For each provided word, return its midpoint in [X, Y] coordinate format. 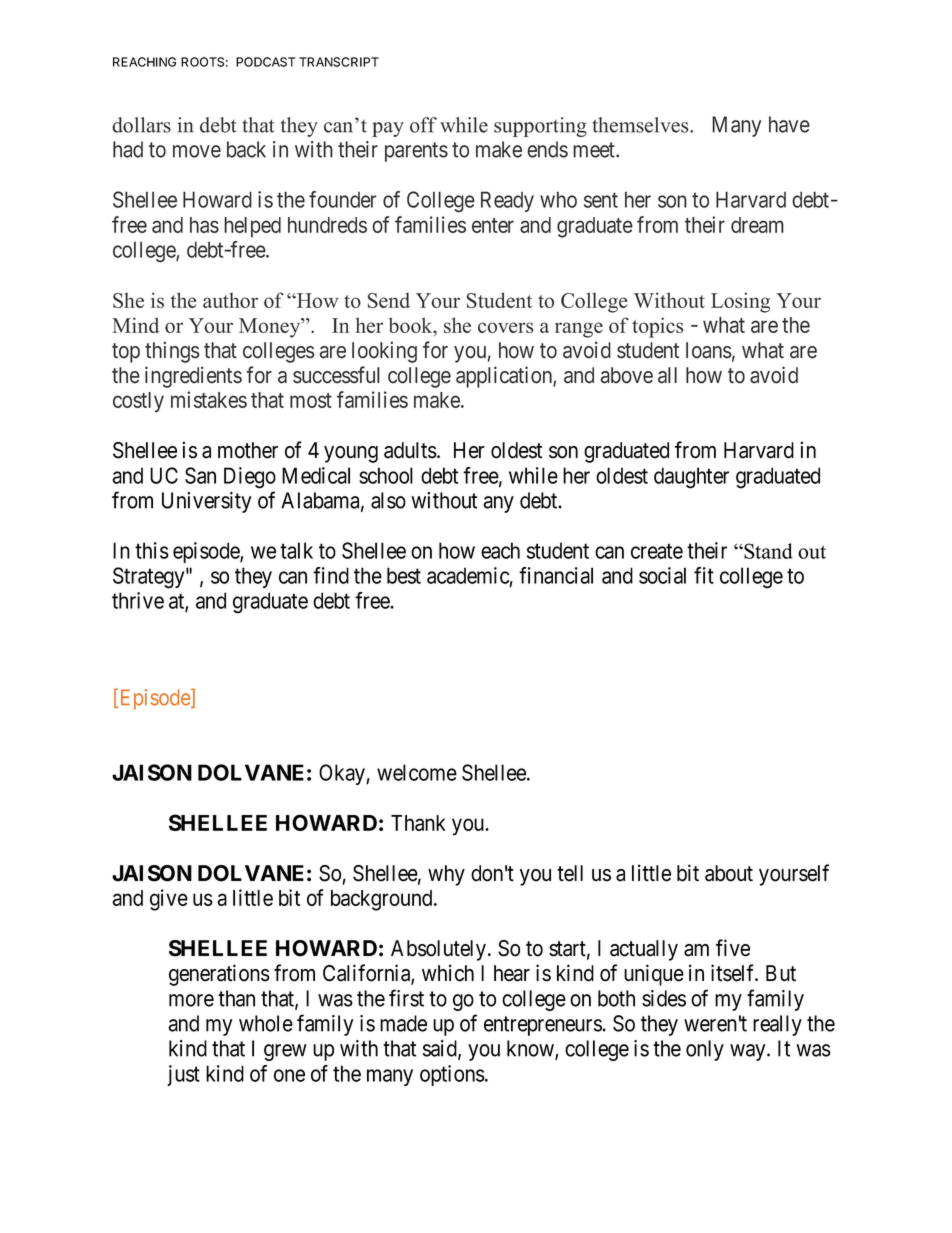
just [183, 1075]
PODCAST [265, 62]
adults [410, 450]
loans [709, 350]
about [729, 873]
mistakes [209, 399]
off [423, 125]
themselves [641, 125]
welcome [417, 772]
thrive [138, 600]
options [452, 1075]
